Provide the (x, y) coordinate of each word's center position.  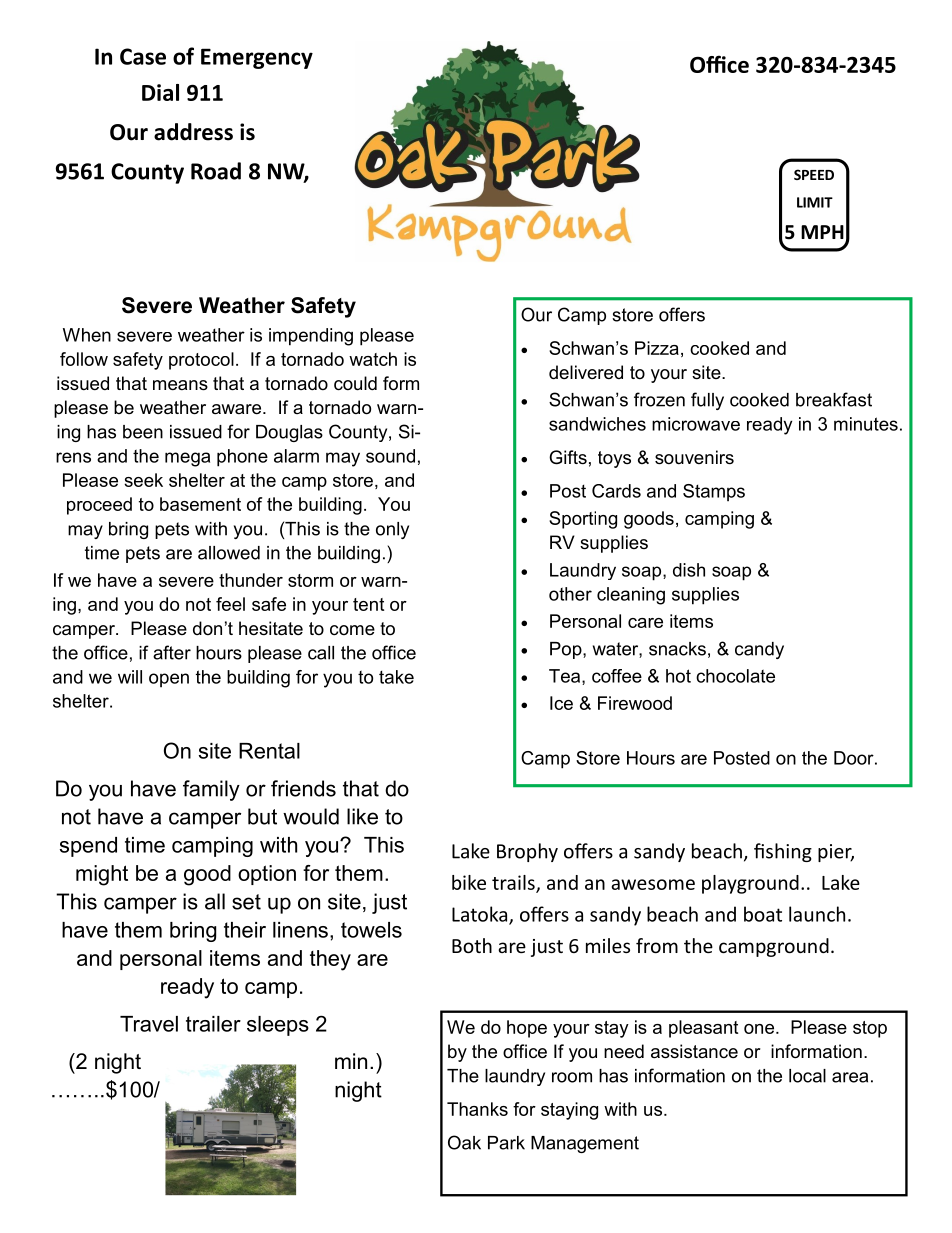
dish (689, 570)
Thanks (477, 1109)
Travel (149, 1024)
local (807, 1076)
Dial (160, 92)
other (570, 594)
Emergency (257, 58)
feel (230, 604)
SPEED (814, 174)
